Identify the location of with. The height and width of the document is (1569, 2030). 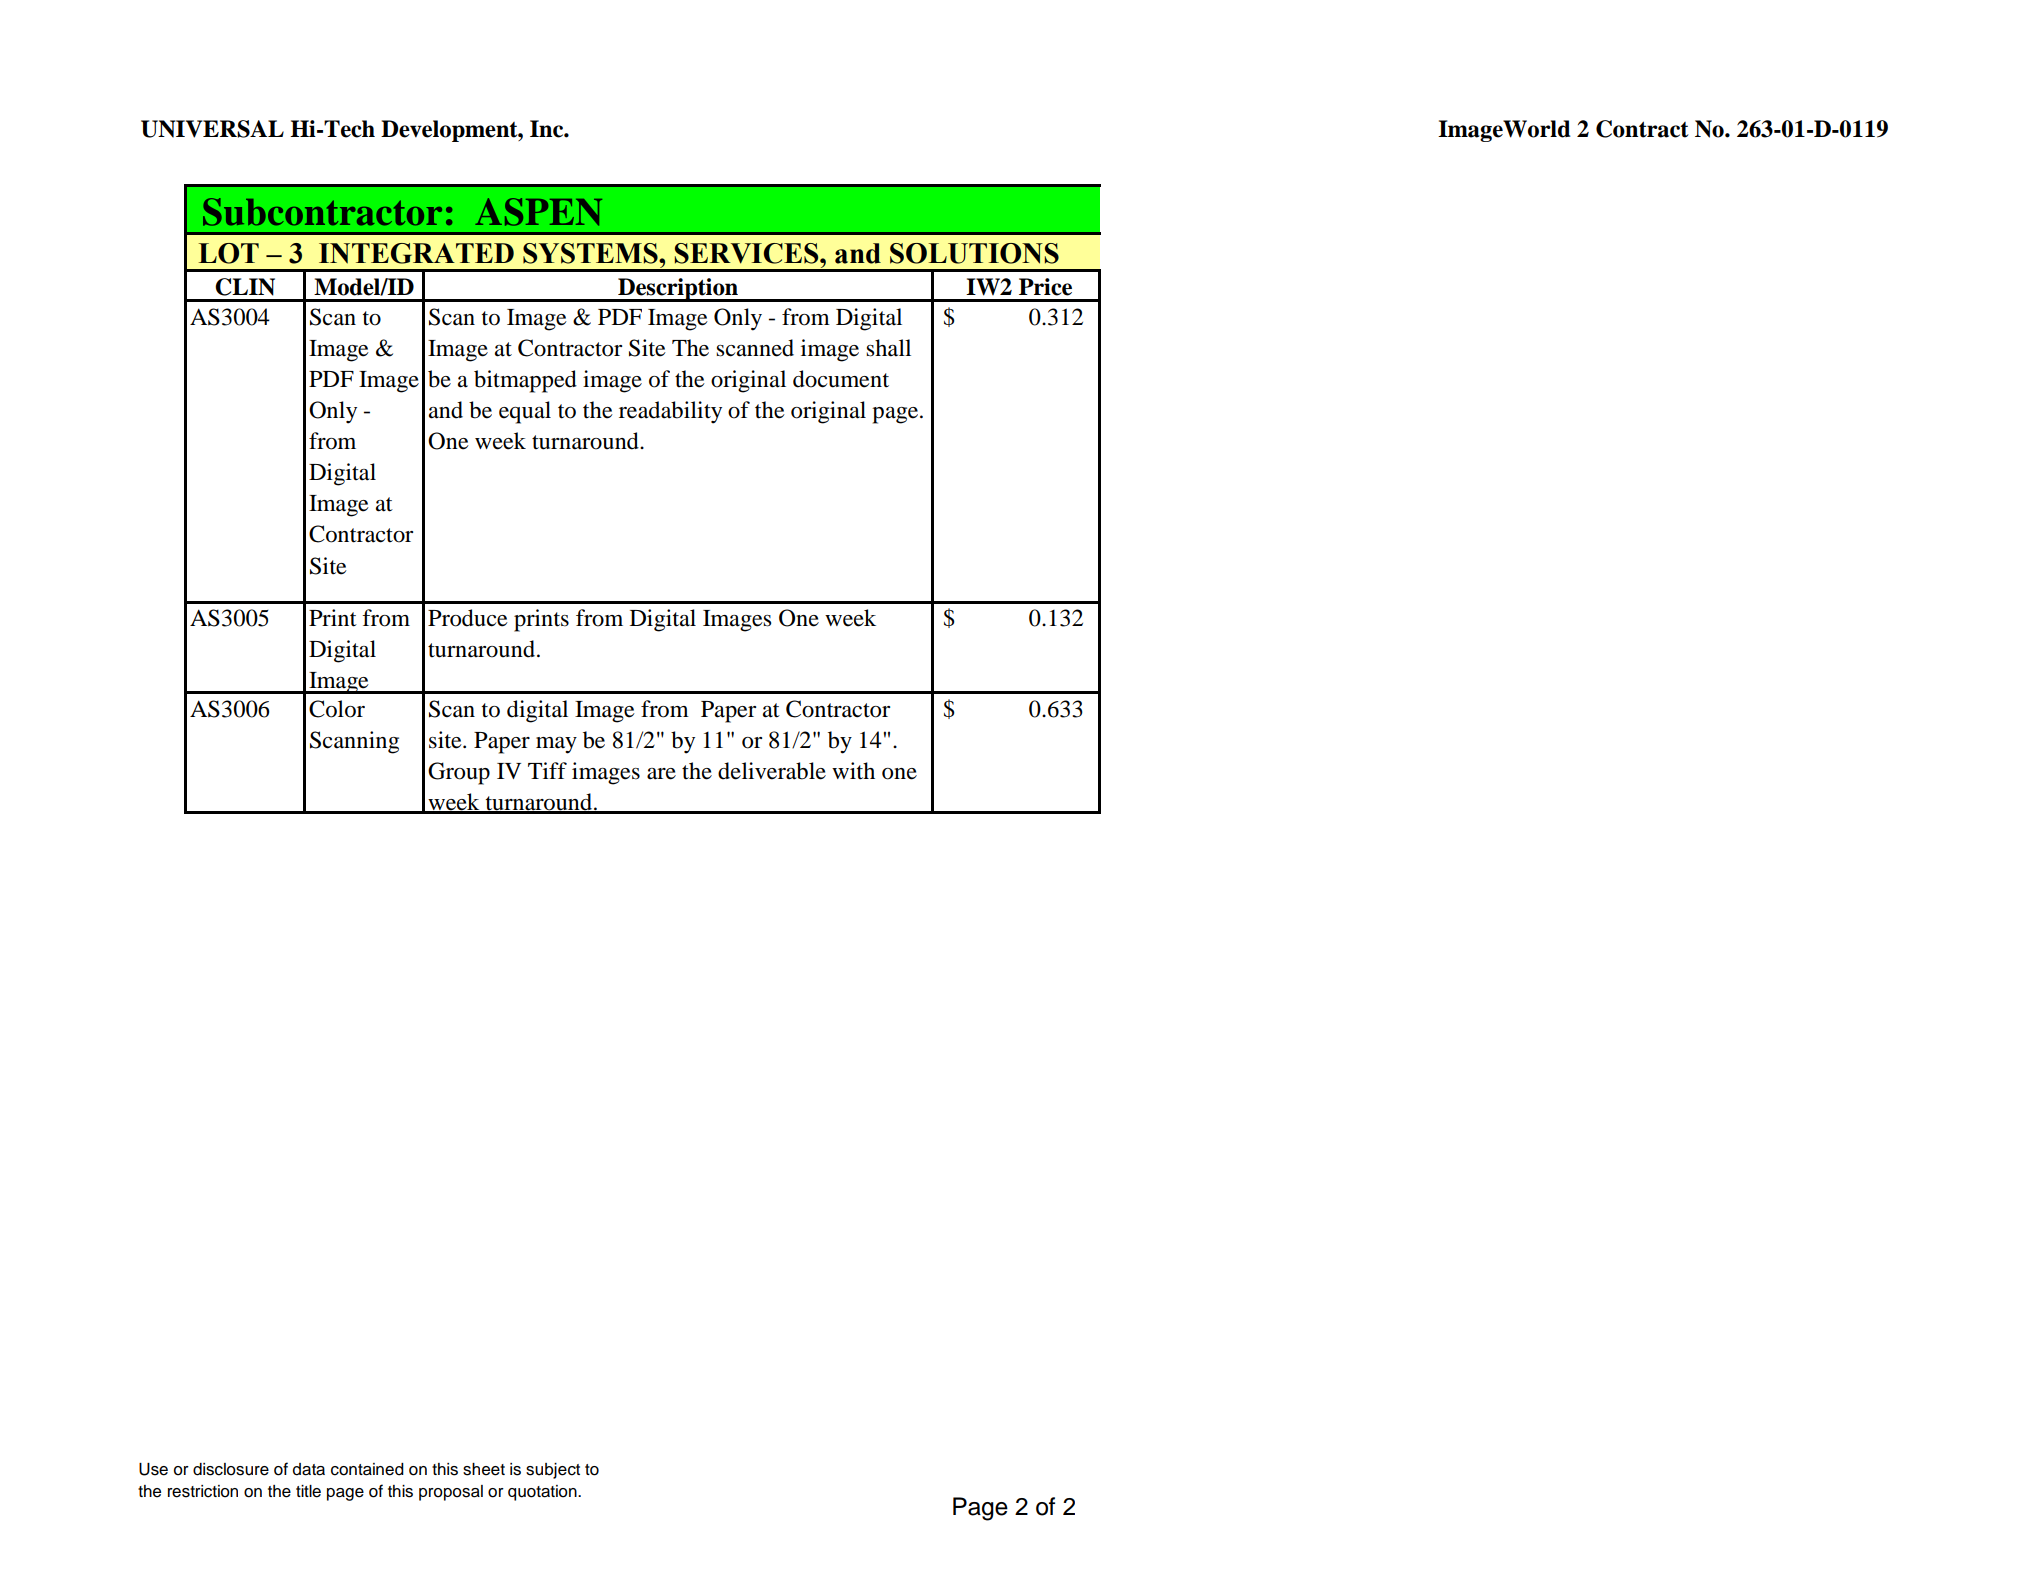
(853, 771).
